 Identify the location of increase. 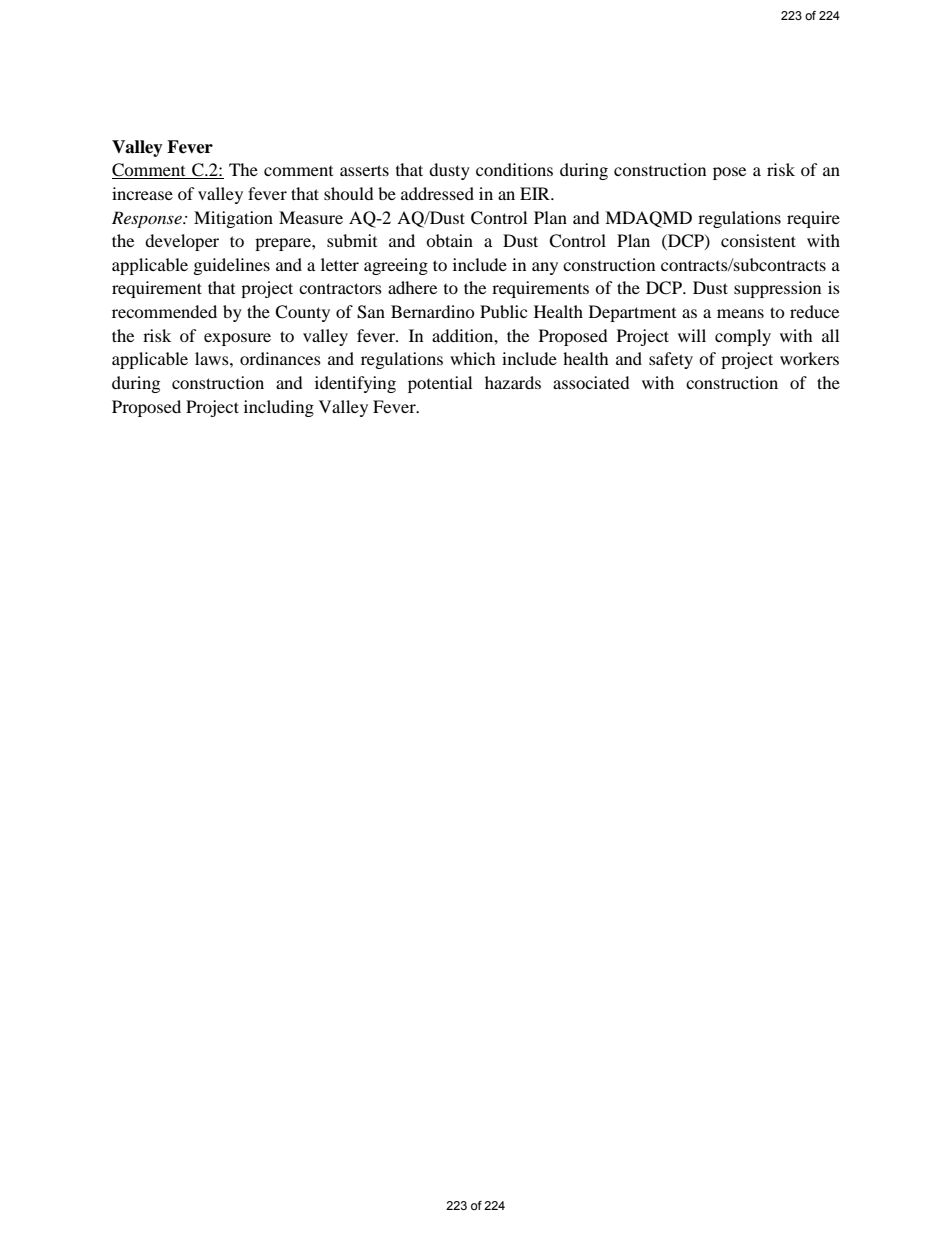
(142, 193).
